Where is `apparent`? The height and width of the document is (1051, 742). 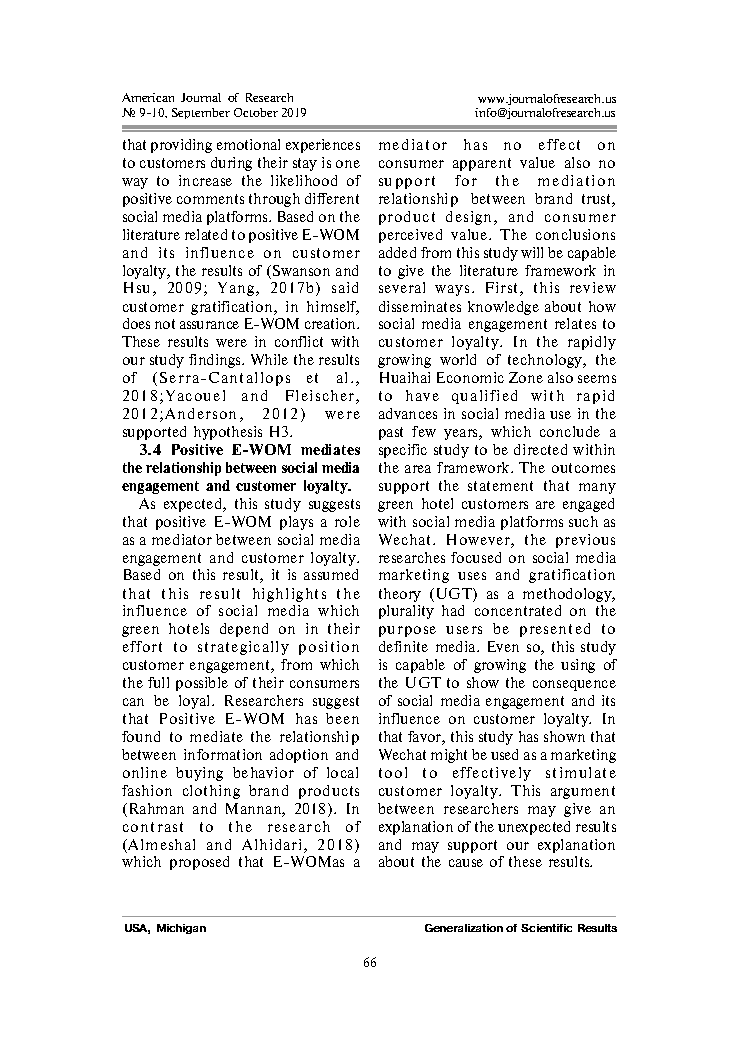
apparent is located at coordinates (482, 164).
